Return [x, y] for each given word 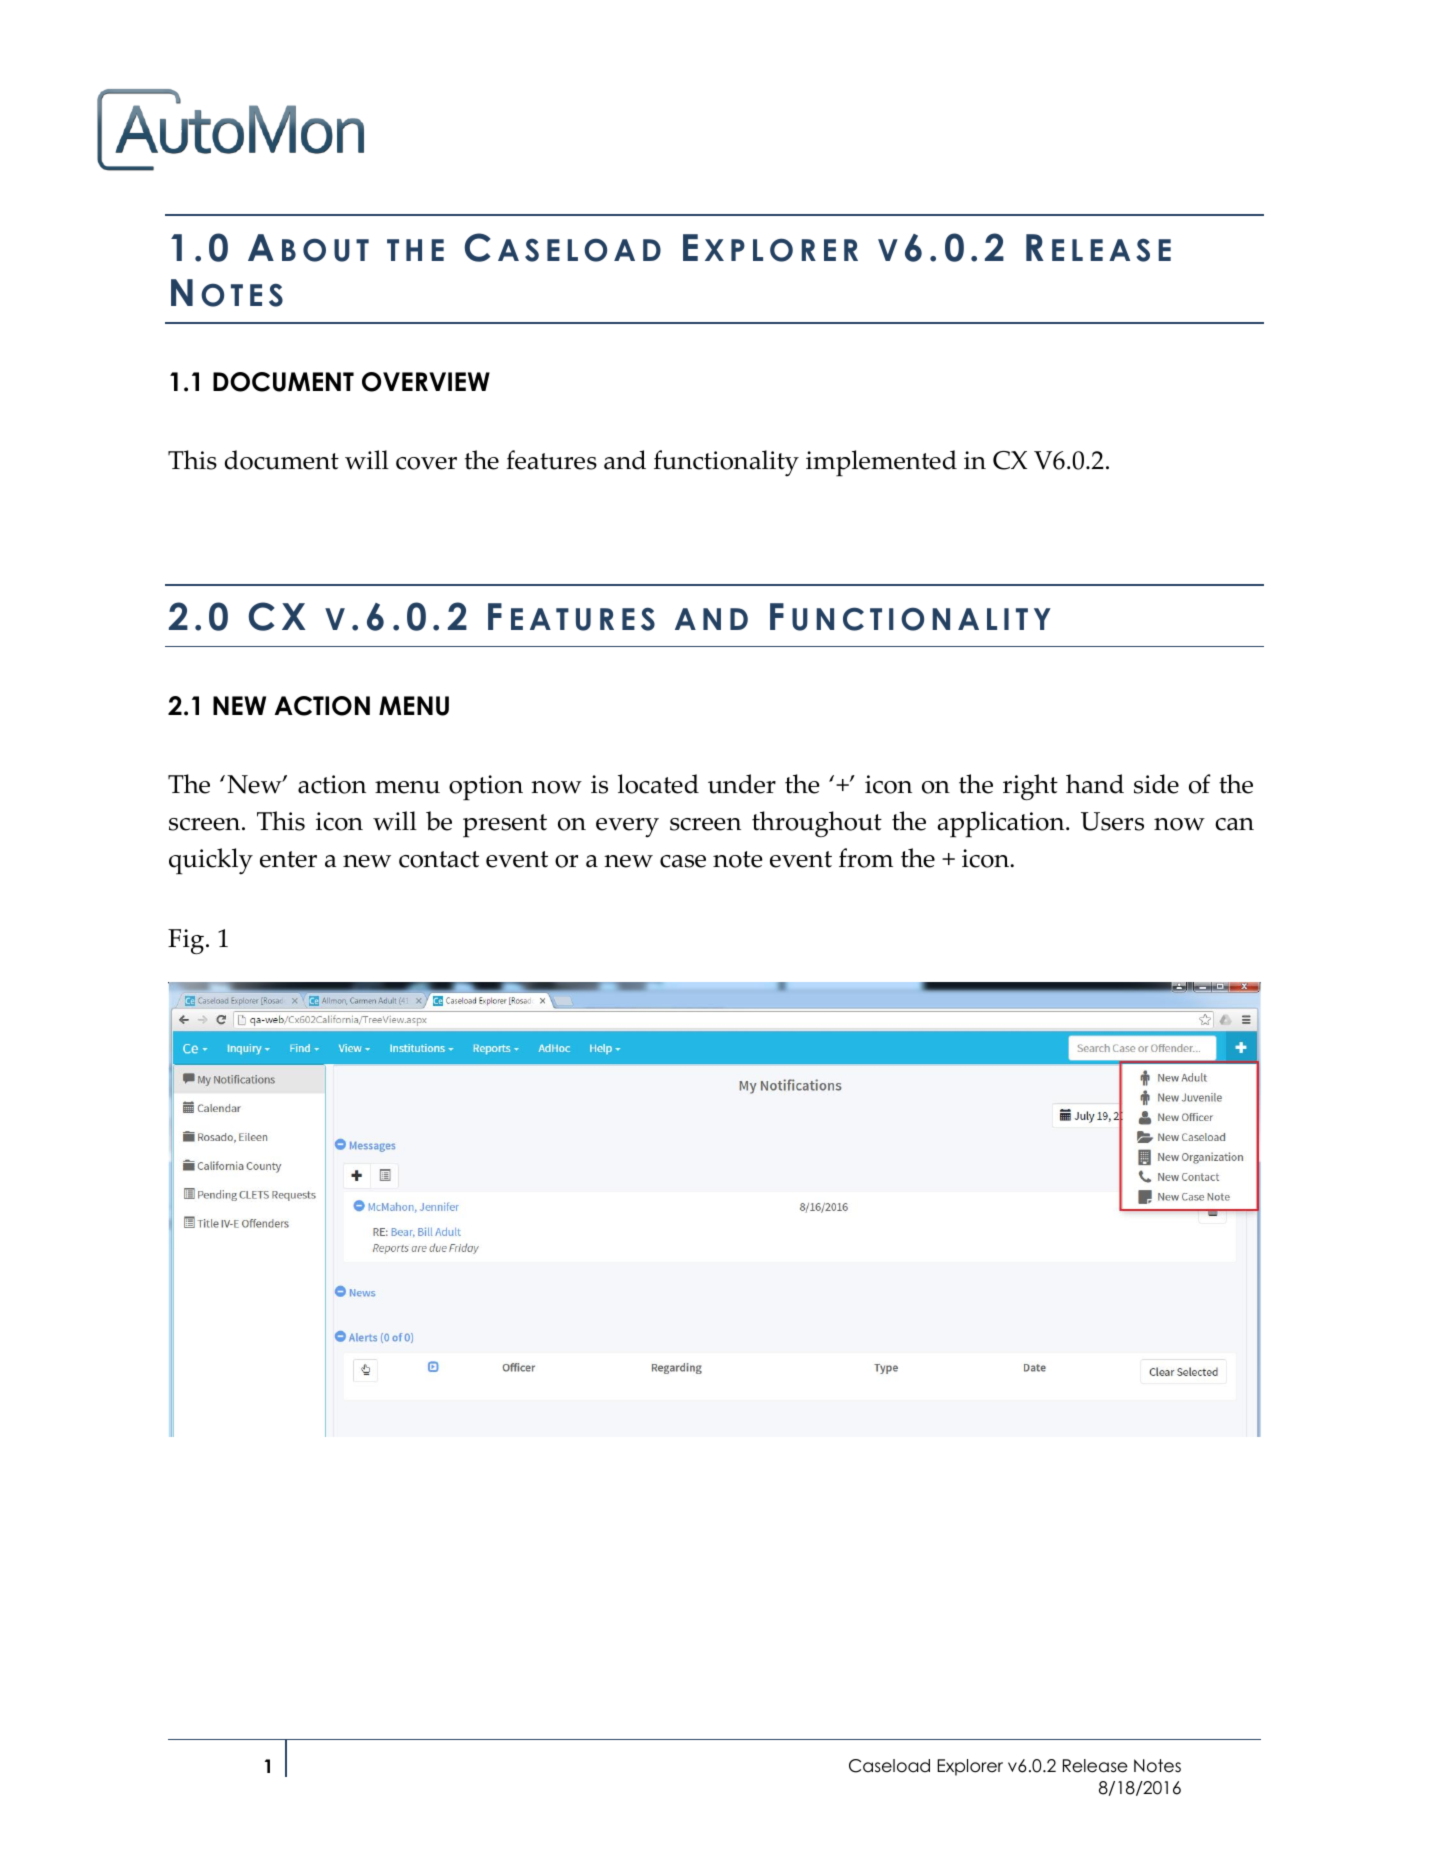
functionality [726, 463]
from [866, 858]
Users [1112, 821]
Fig [186, 941]
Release [1095, 1766]
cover [426, 463]
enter [288, 859]
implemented [881, 463]
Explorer [970, 1767]
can [1234, 824]
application [1002, 824]
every [627, 828]
